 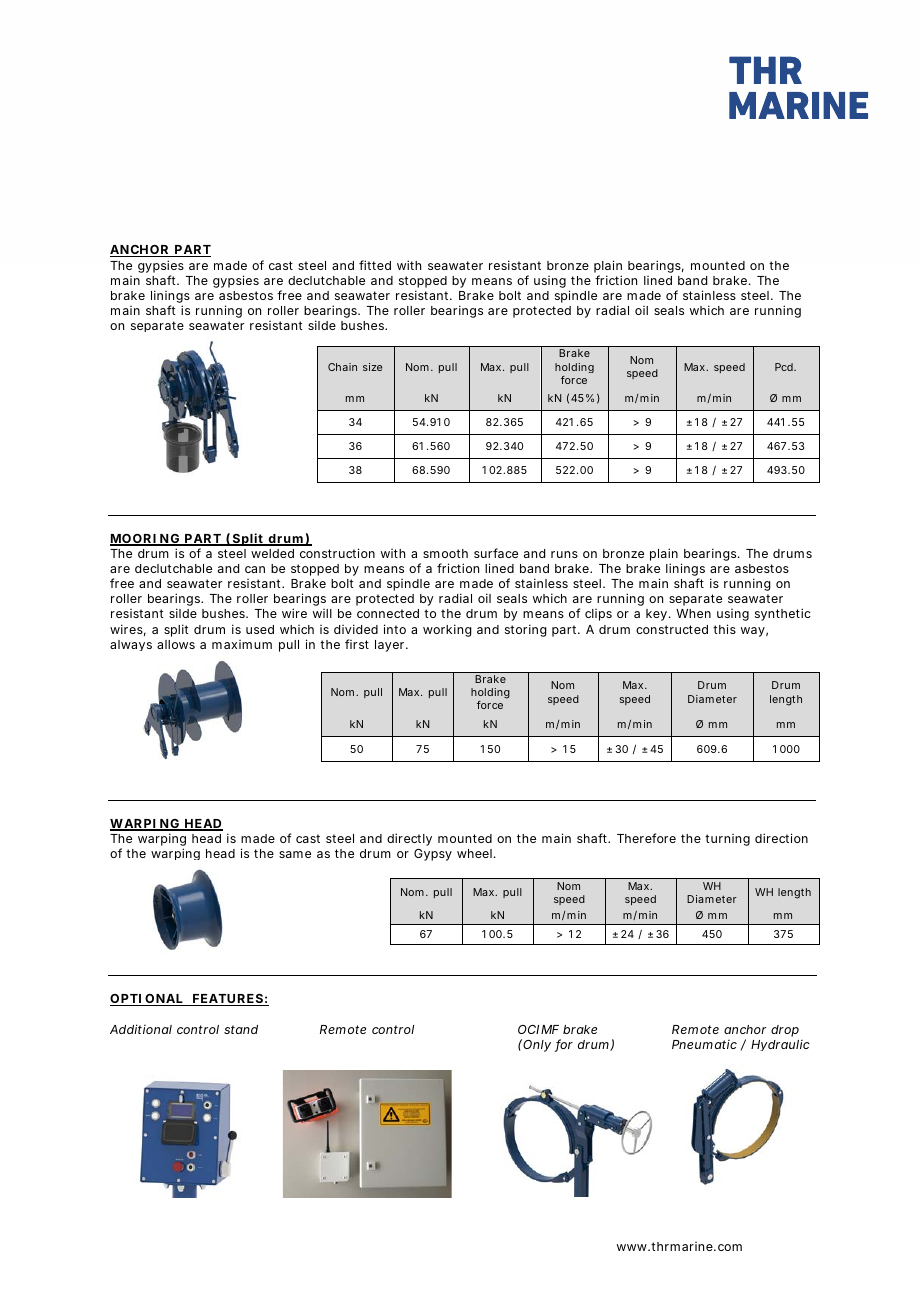 I want to click on Pcd, so click(x=785, y=367).
